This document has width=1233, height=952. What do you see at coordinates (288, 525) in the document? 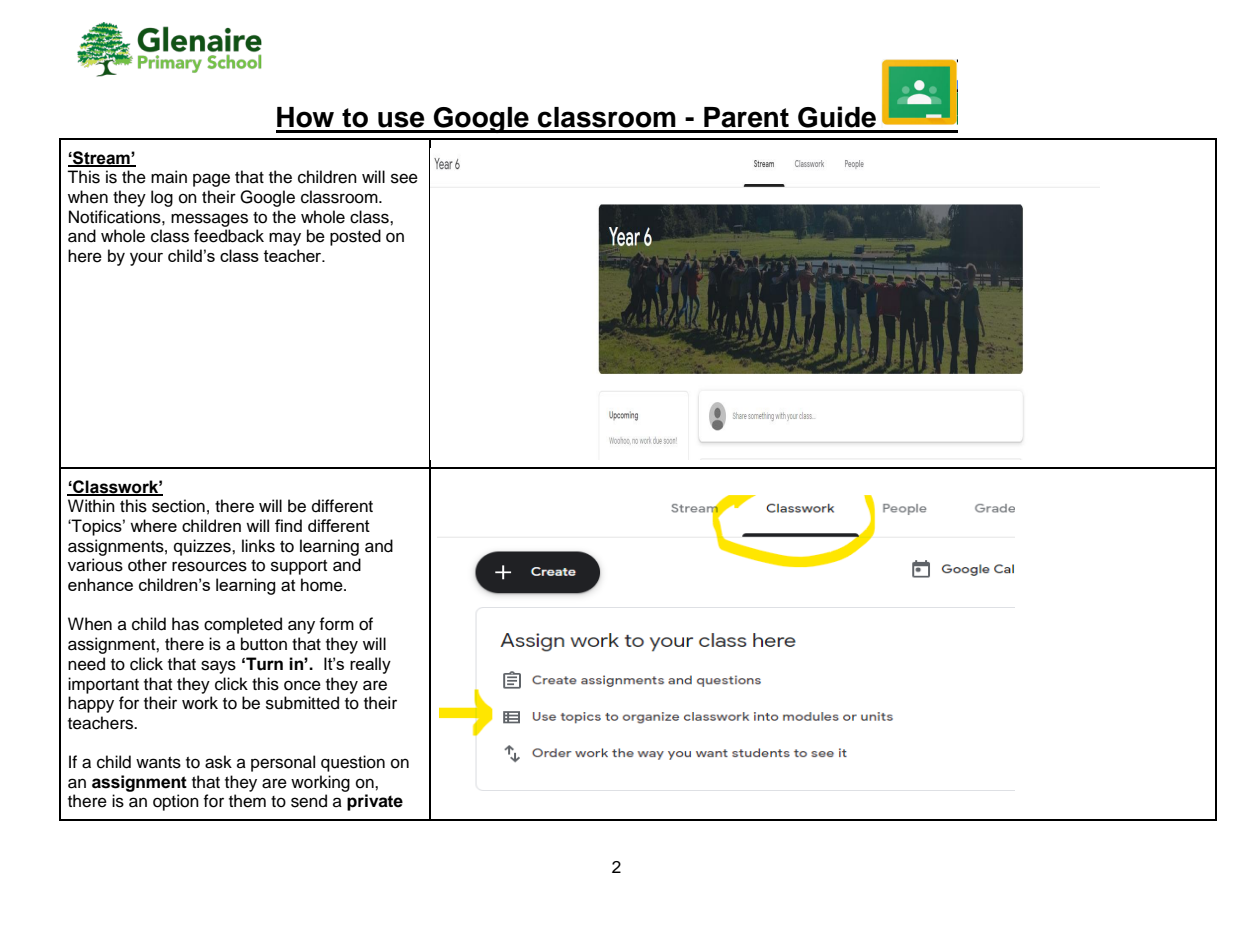
I see `find` at bounding box center [288, 525].
